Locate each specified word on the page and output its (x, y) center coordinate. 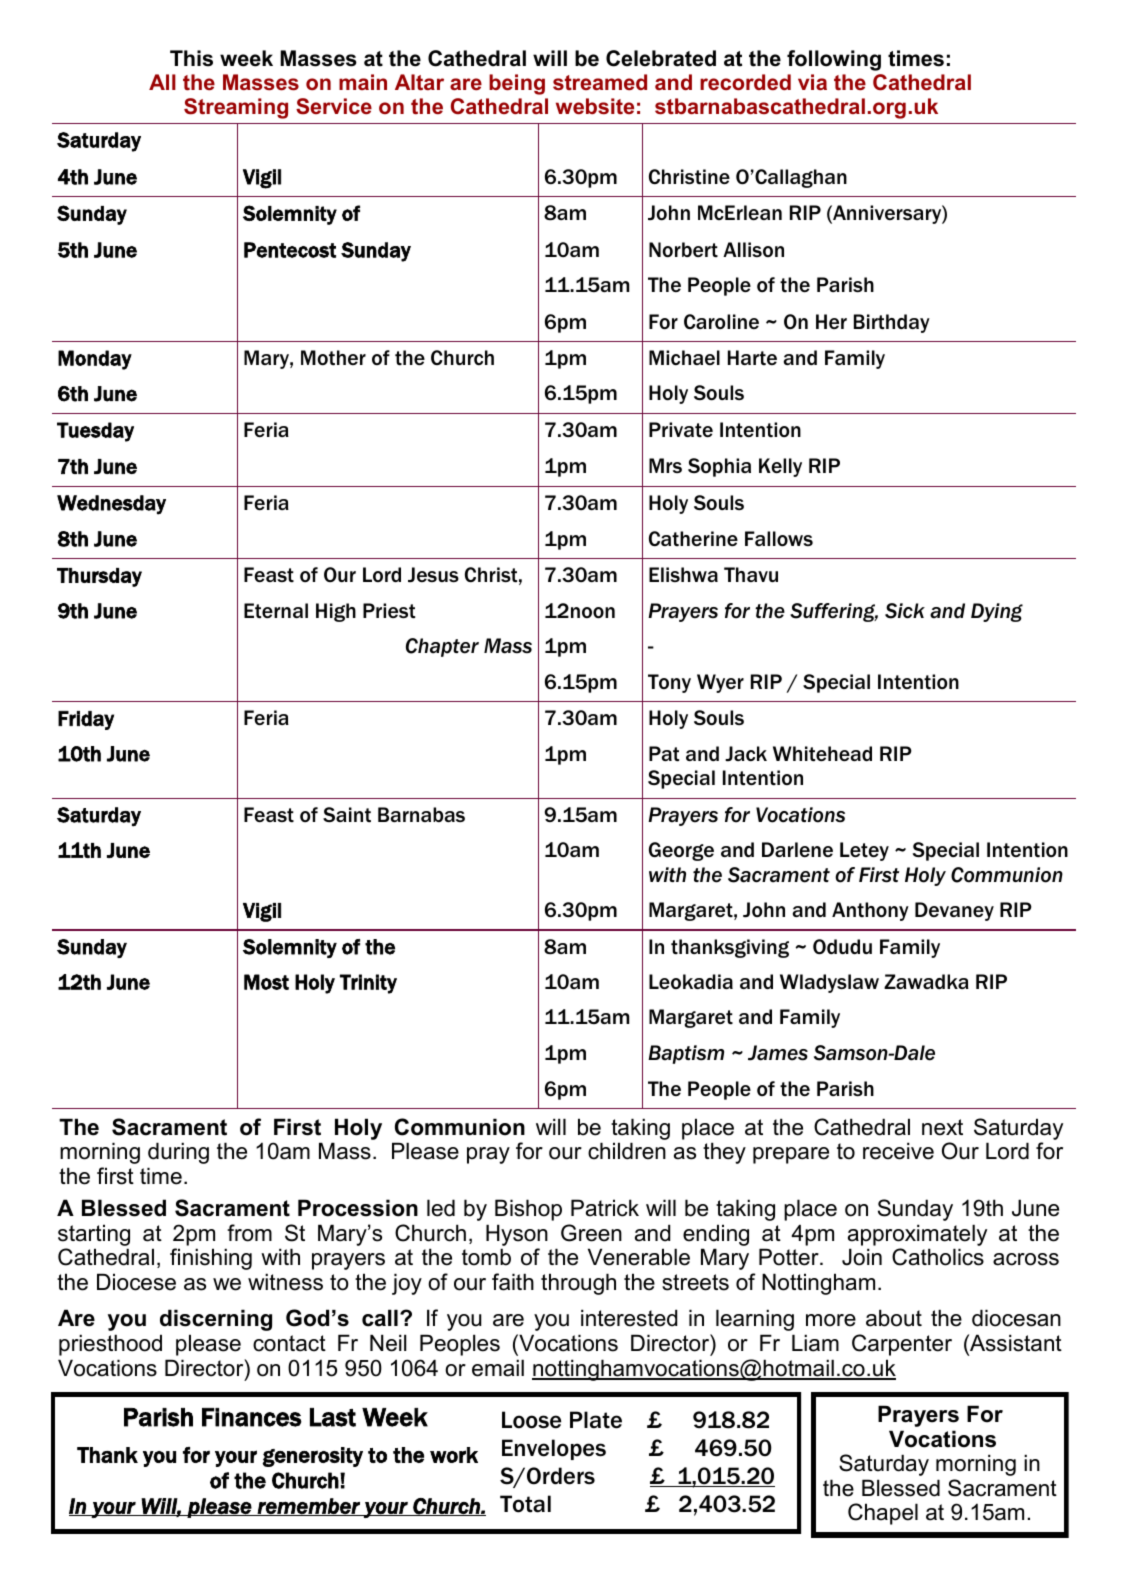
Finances (252, 1417)
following (834, 60)
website (595, 106)
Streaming (236, 108)
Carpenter (902, 1345)
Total (525, 1504)
